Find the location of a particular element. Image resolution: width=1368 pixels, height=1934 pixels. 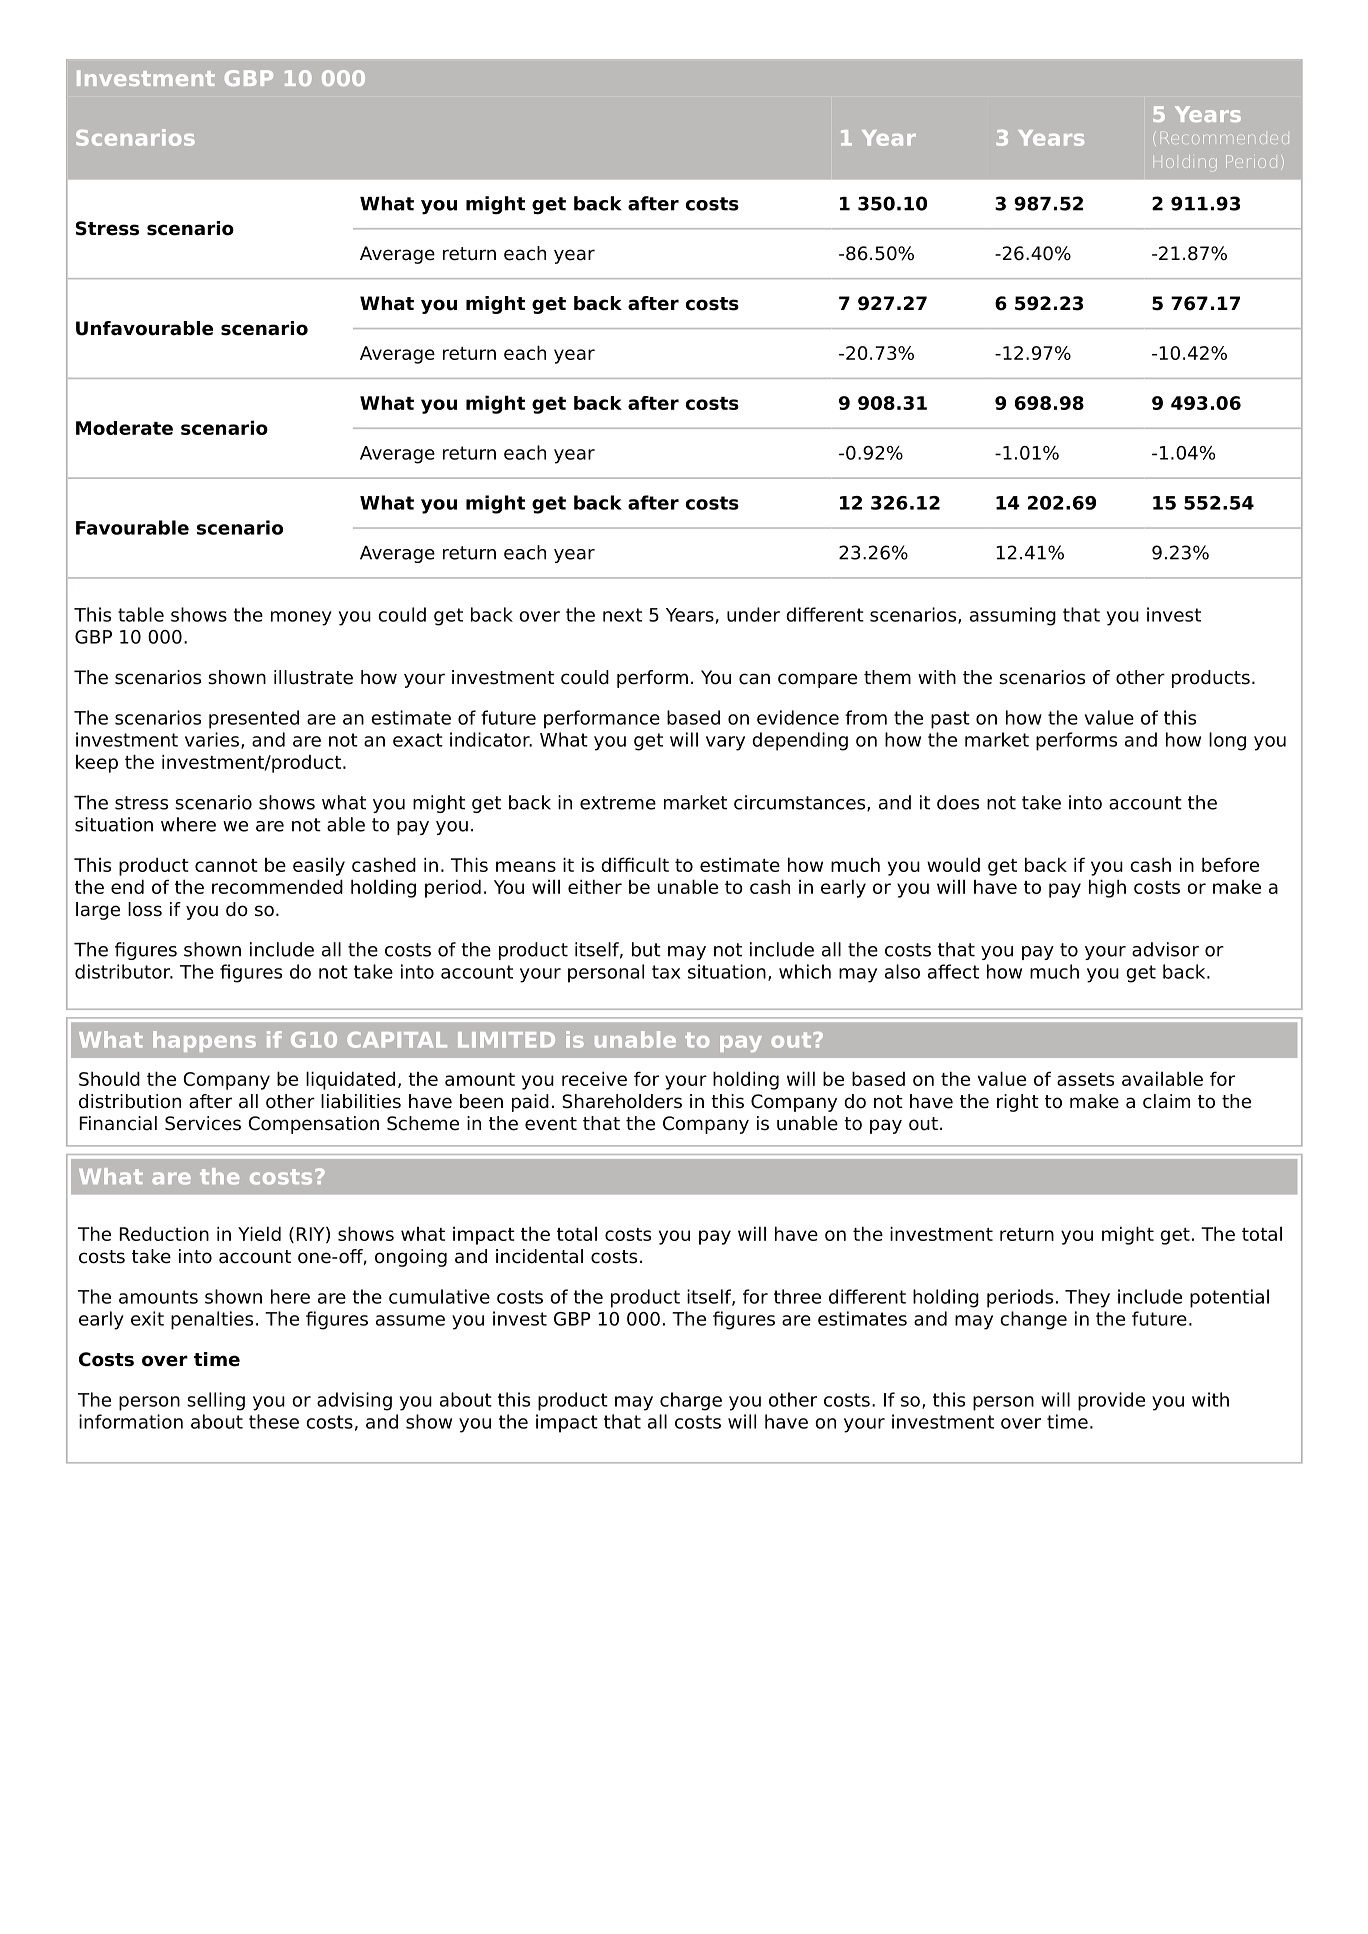

charge is located at coordinates (691, 1401).
